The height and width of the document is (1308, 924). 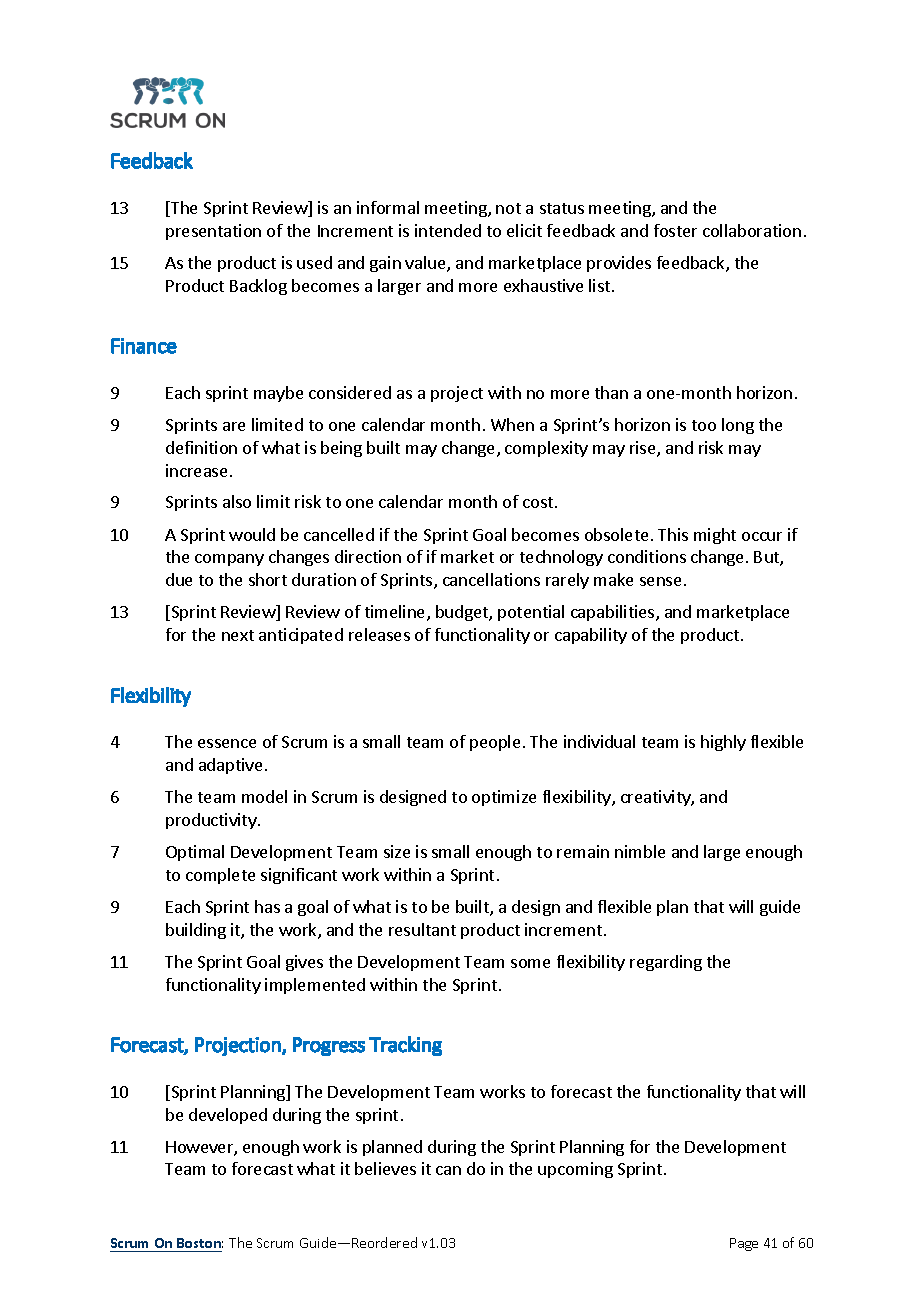 I want to click on presentation, so click(x=213, y=232).
